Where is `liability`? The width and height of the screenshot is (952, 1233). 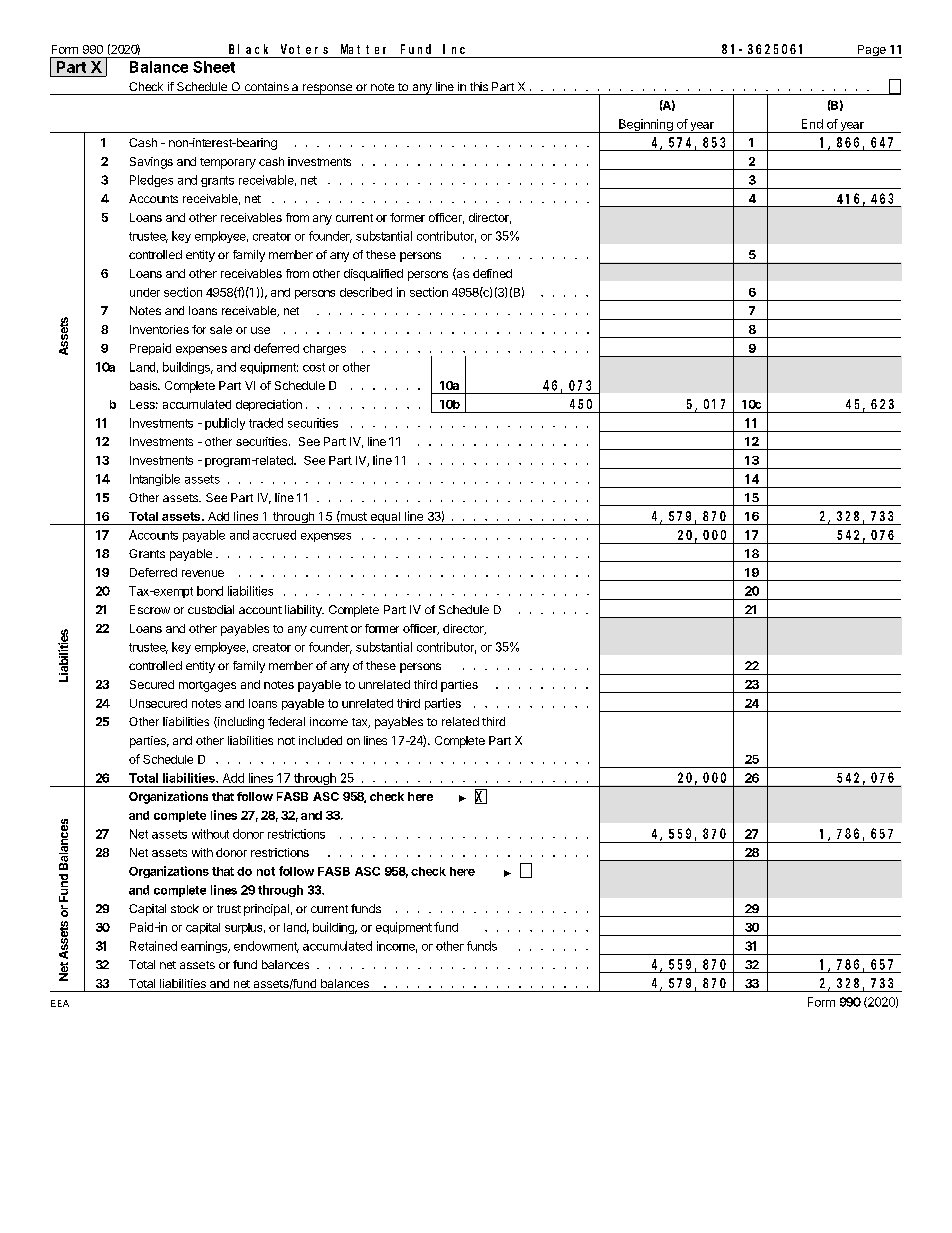 liability is located at coordinates (304, 611).
